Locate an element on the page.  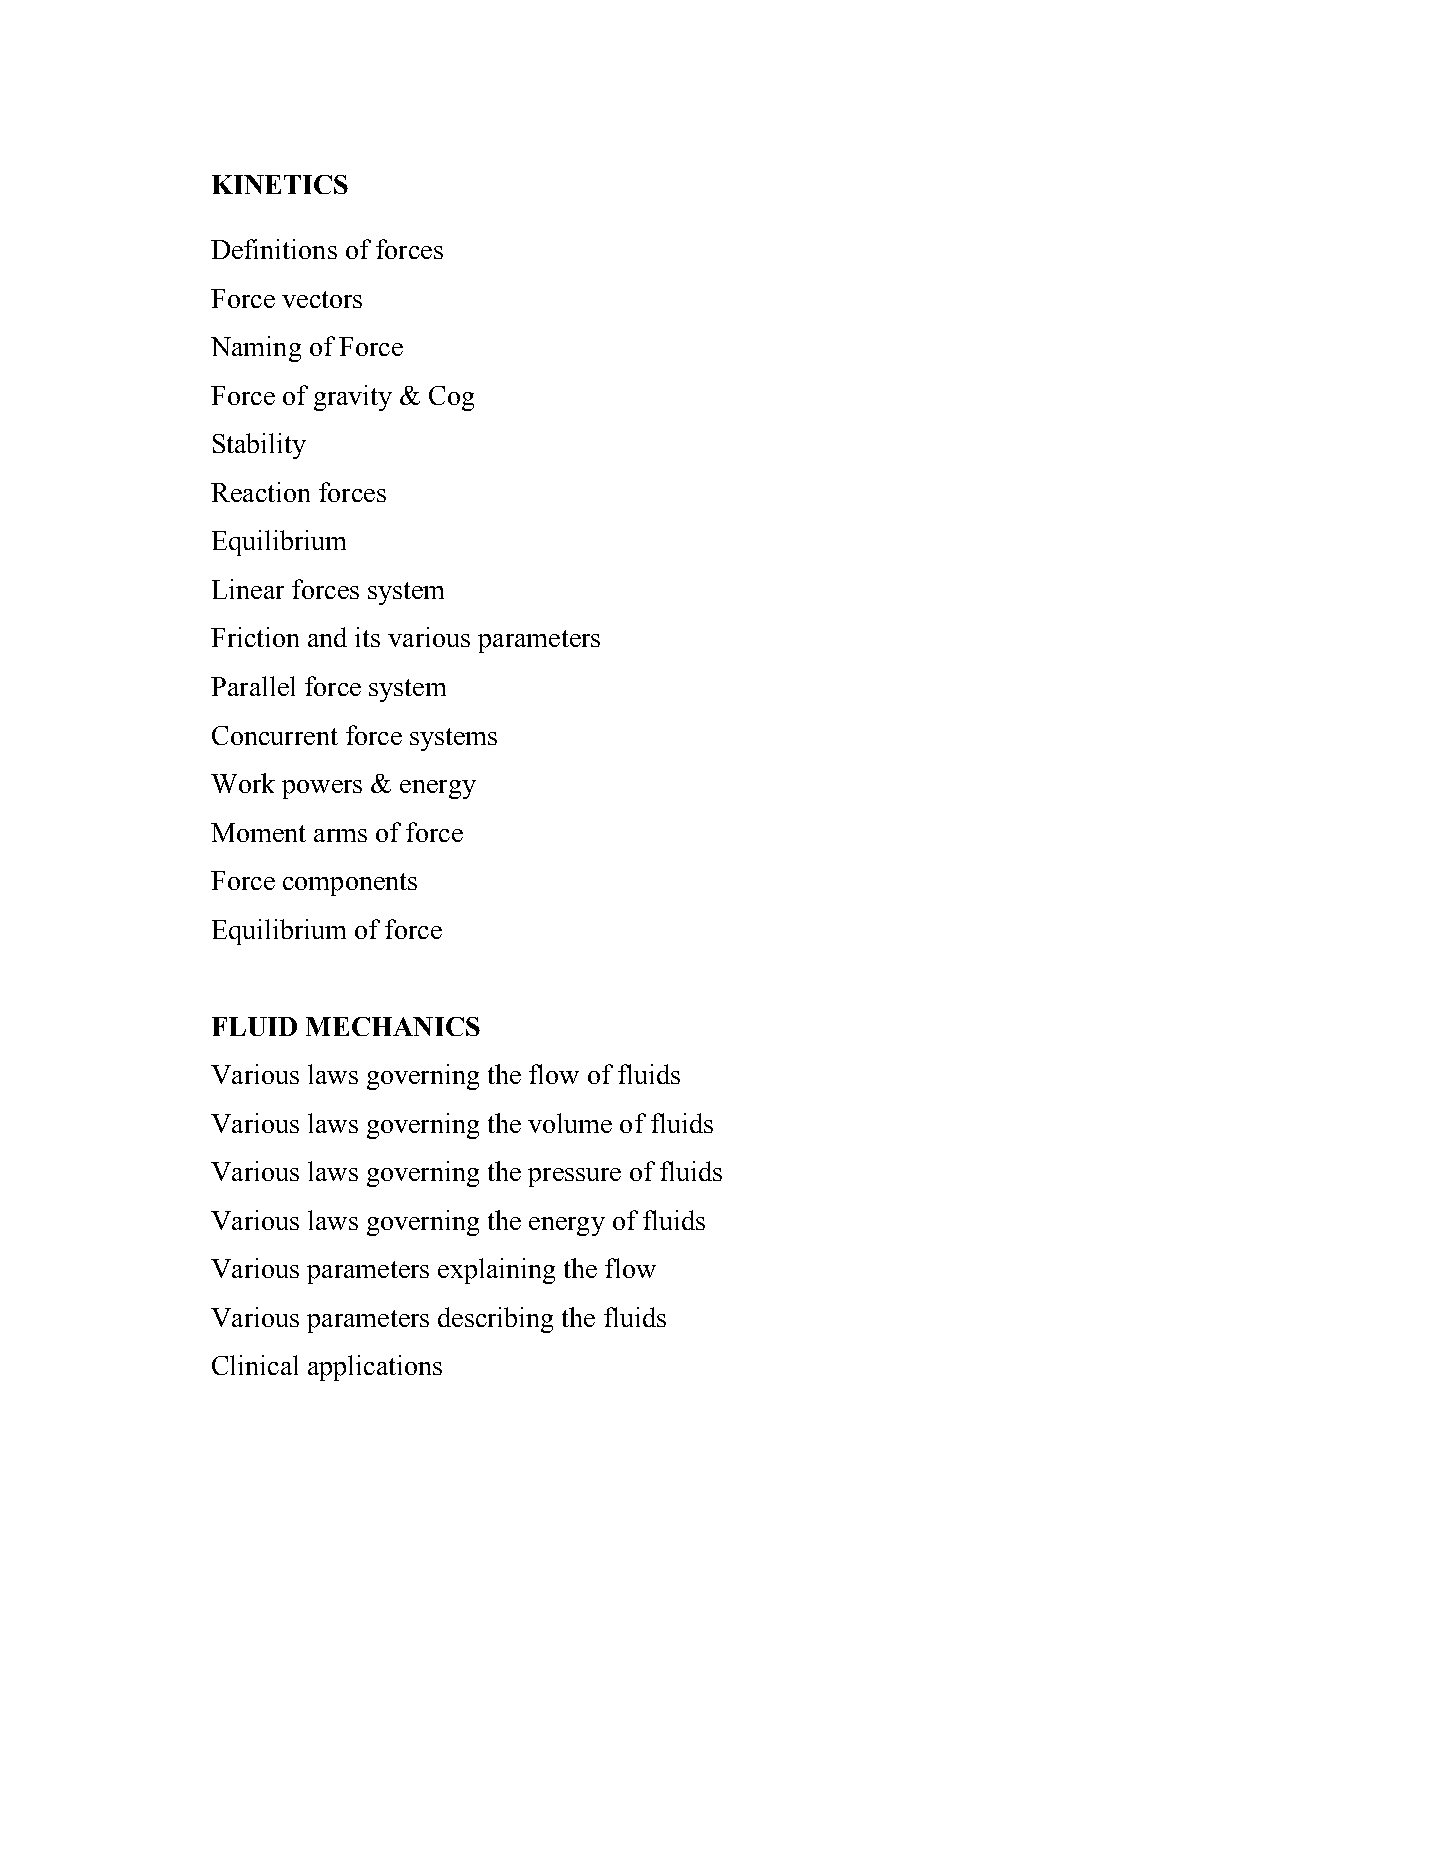
Concurrent is located at coordinates (275, 735).
